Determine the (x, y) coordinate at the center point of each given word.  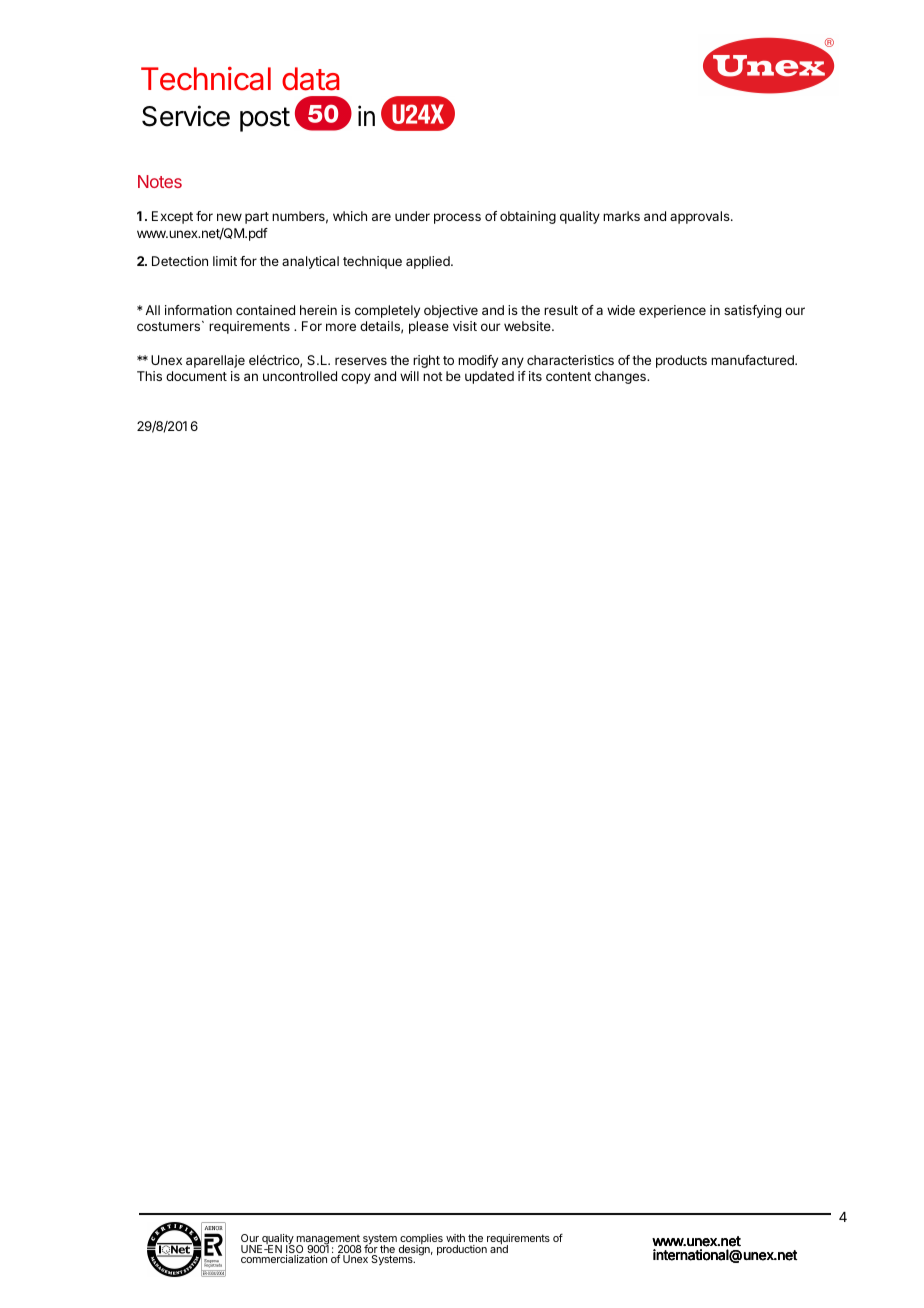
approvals (701, 217)
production (462, 1250)
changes (621, 377)
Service (186, 116)
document (196, 376)
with (455, 1238)
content (568, 376)
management (329, 1241)
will (409, 376)
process (457, 218)
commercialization (284, 1259)
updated (489, 377)
